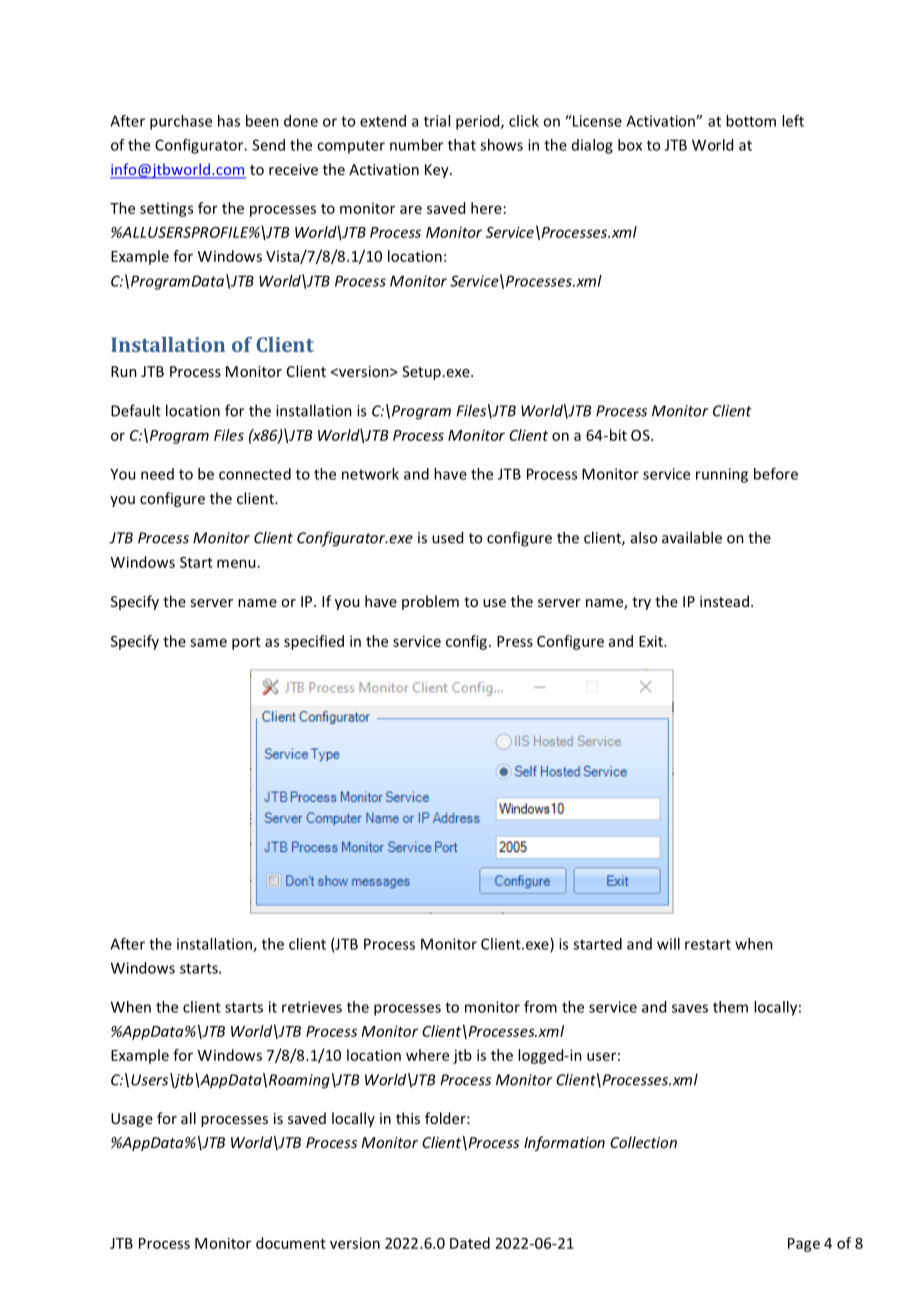 This screenshot has height=1308, width=924. Describe the element at coordinates (430, 602) in the screenshot. I see `problem` at that location.
